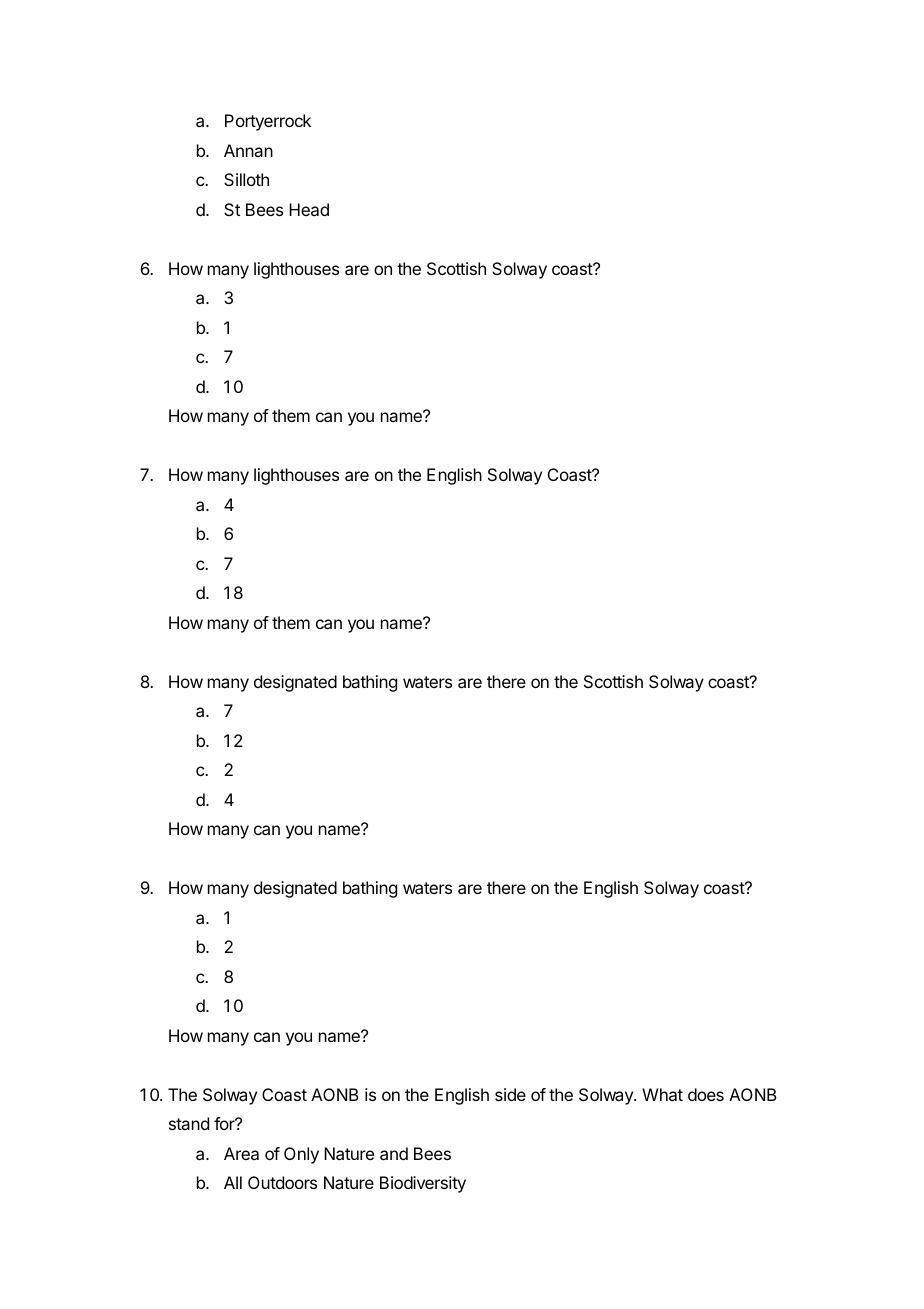 This screenshot has width=924, height=1309. I want to click on does, so click(706, 1094).
